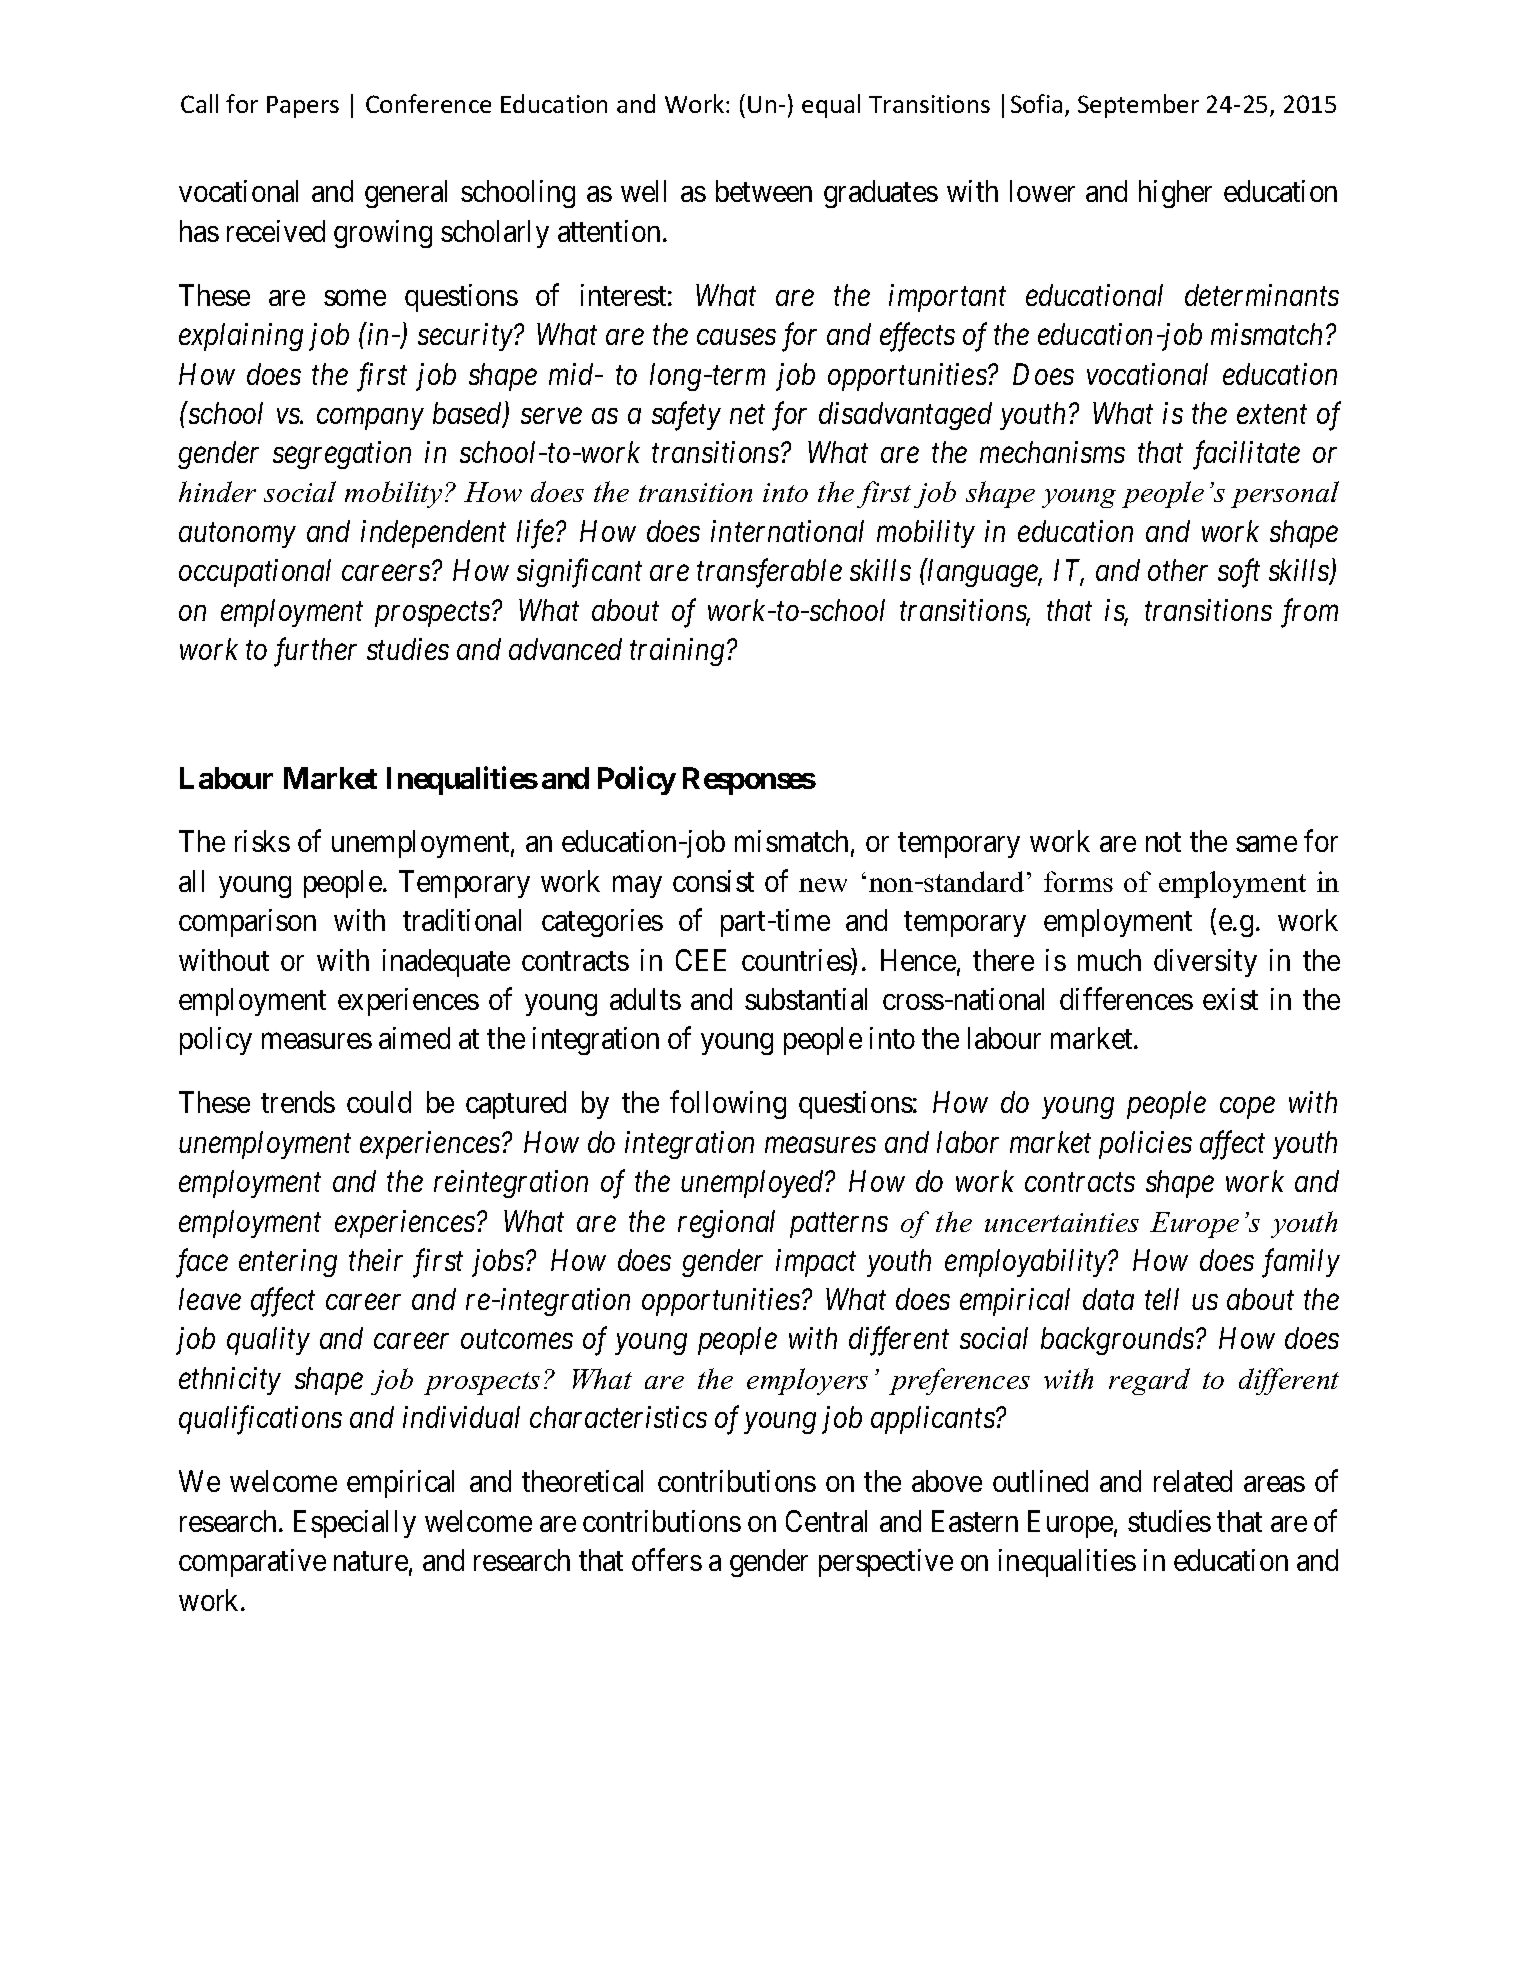 This screenshot has height=1964, width=1518. Describe the element at coordinates (1175, 194) in the screenshot. I see `higher` at that location.
